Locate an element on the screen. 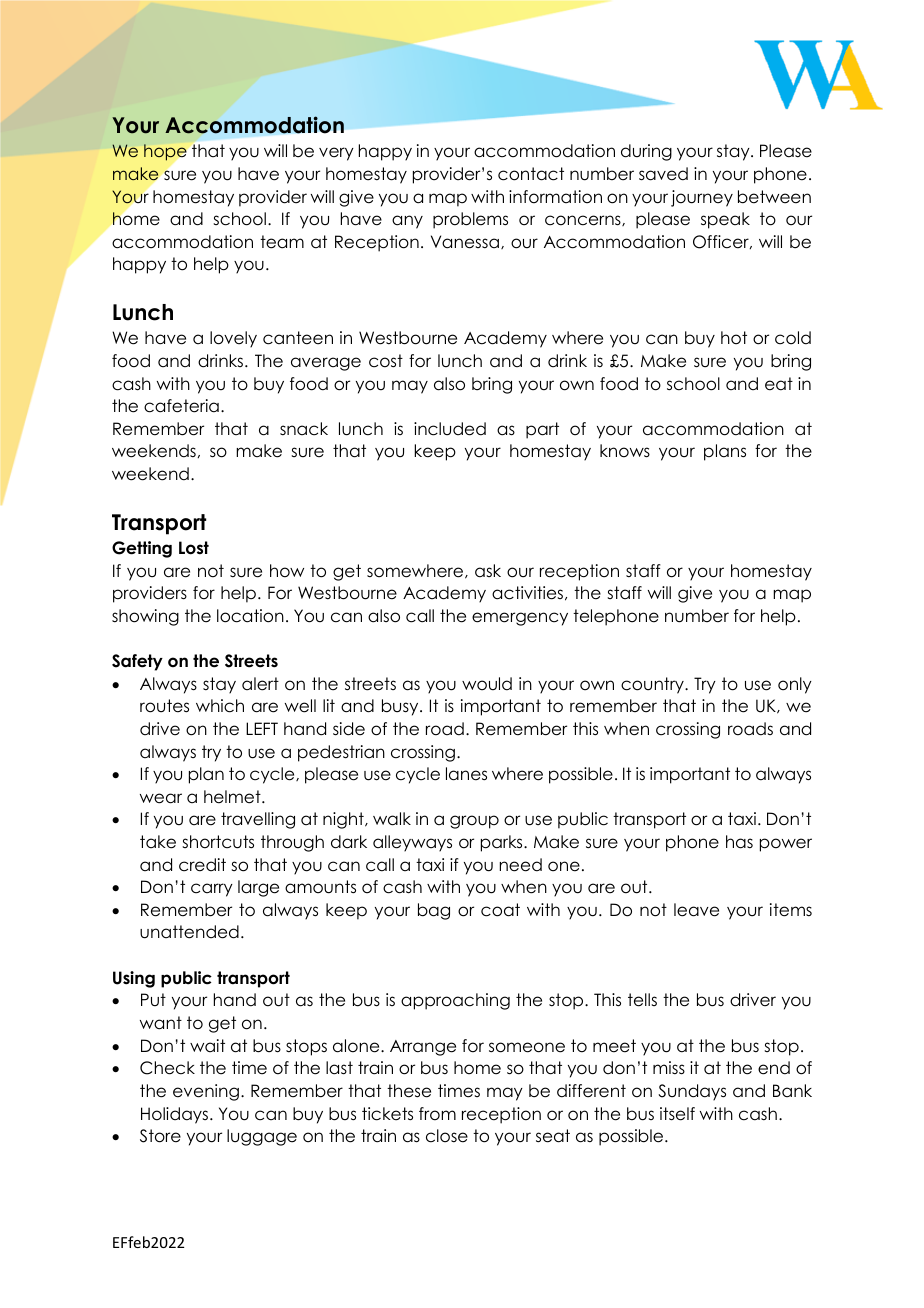 The image size is (924, 1308). would is located at coordinates (487, 684).
